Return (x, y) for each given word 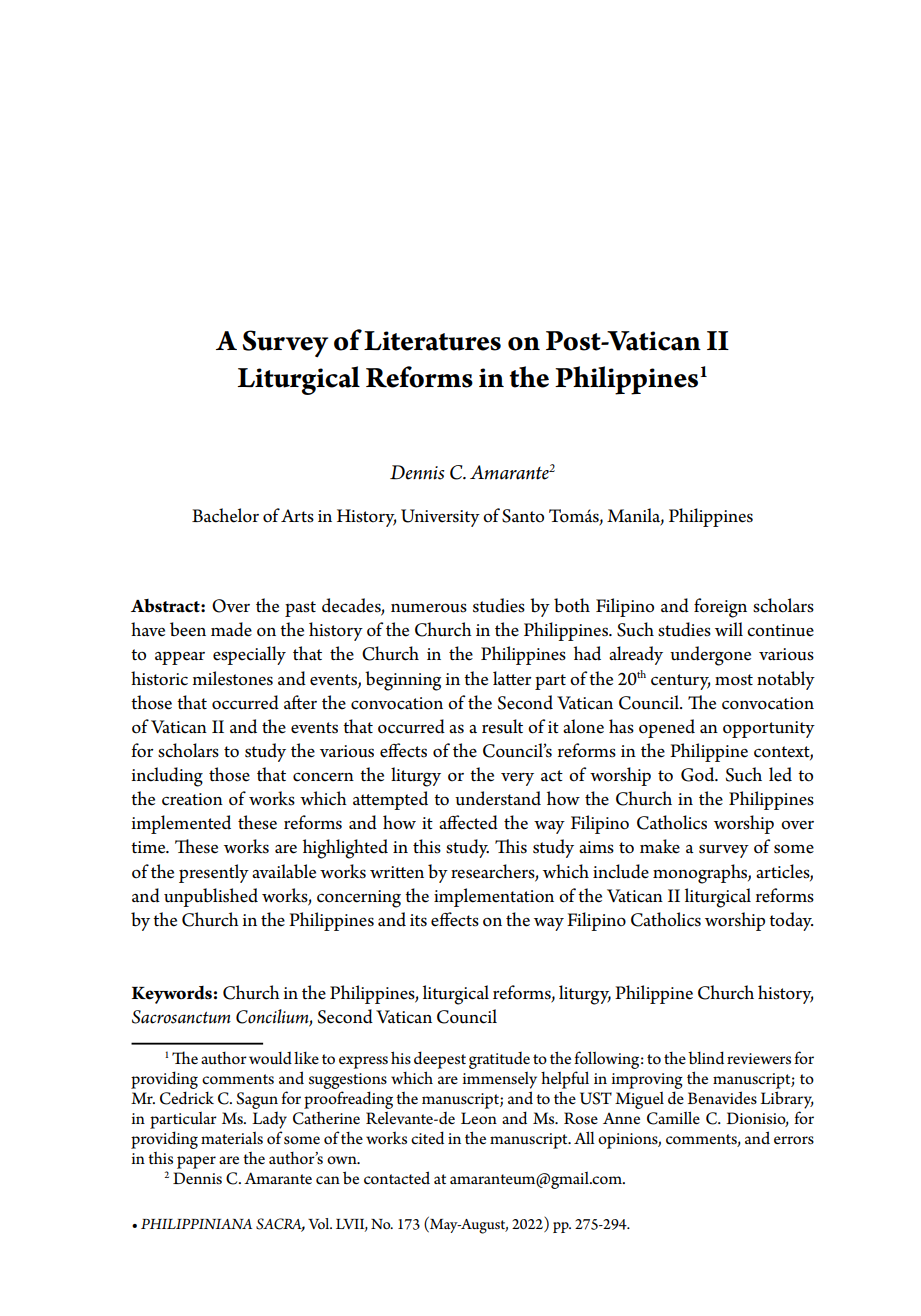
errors (794, 1140)
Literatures (432, 341)
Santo (523, 516)
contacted (397, 1178)
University (440, 518)
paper (196, 1162)
